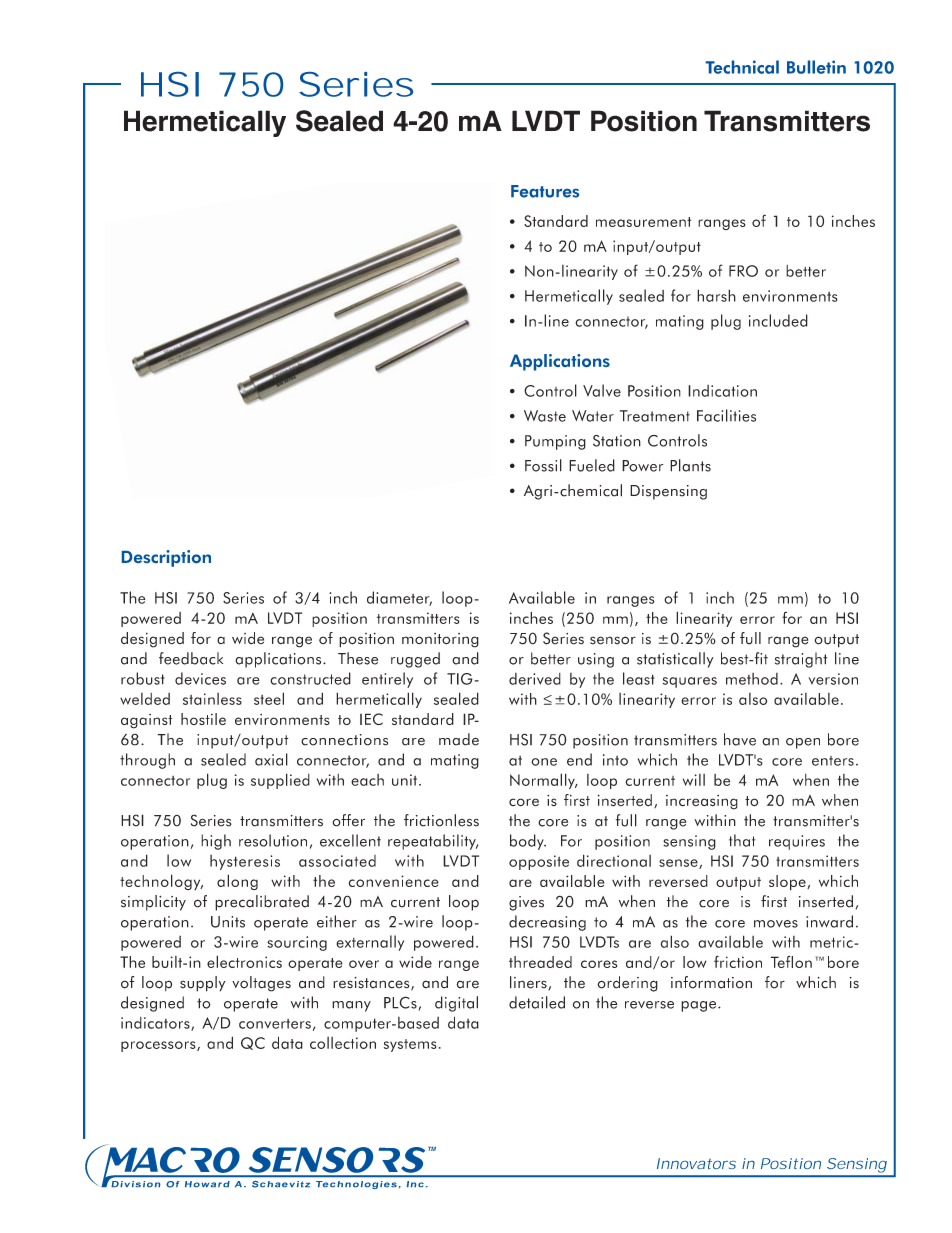  I want to click on Valve, so click(602, 390).
